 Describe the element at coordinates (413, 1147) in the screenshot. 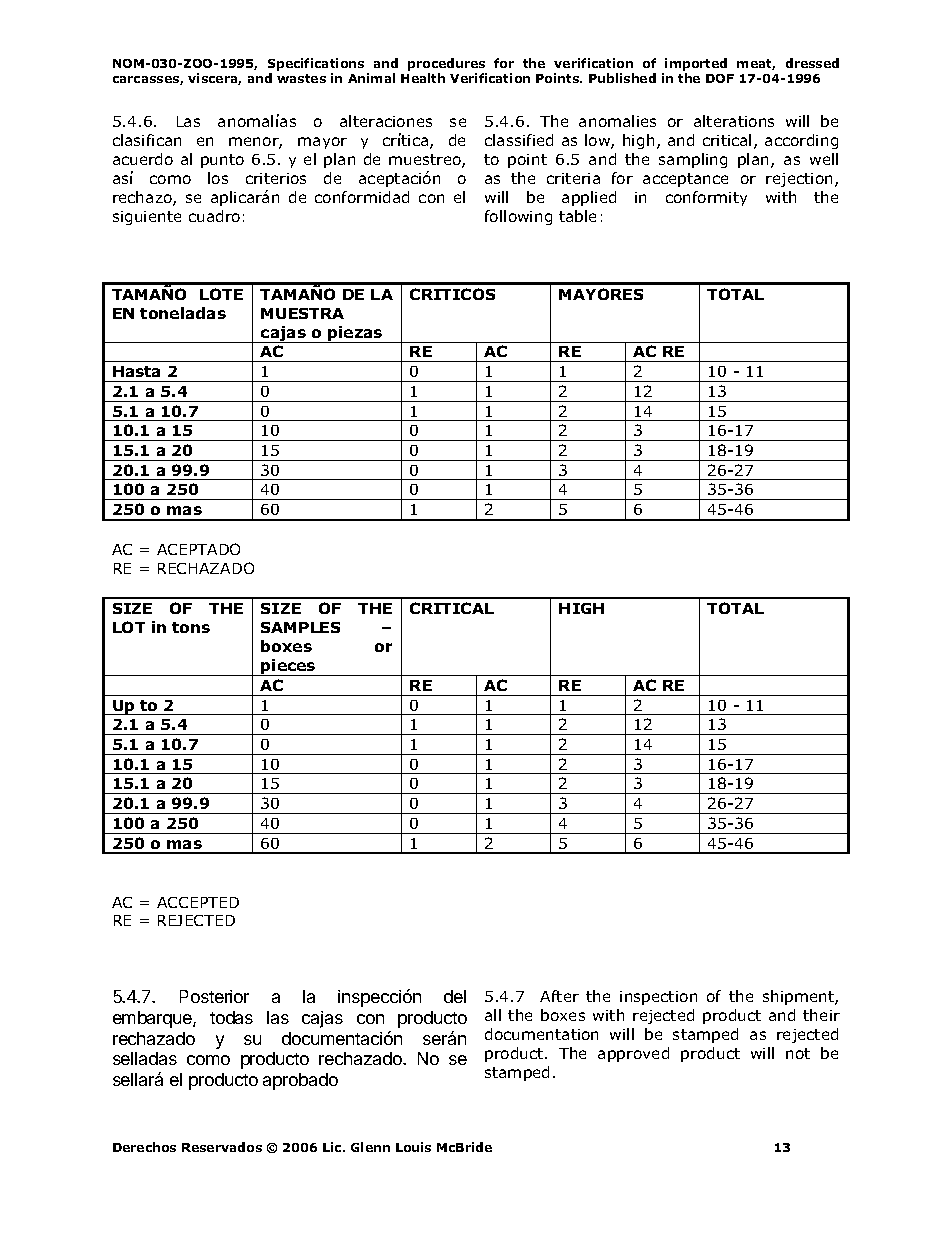

I see `Louis` at that location.
